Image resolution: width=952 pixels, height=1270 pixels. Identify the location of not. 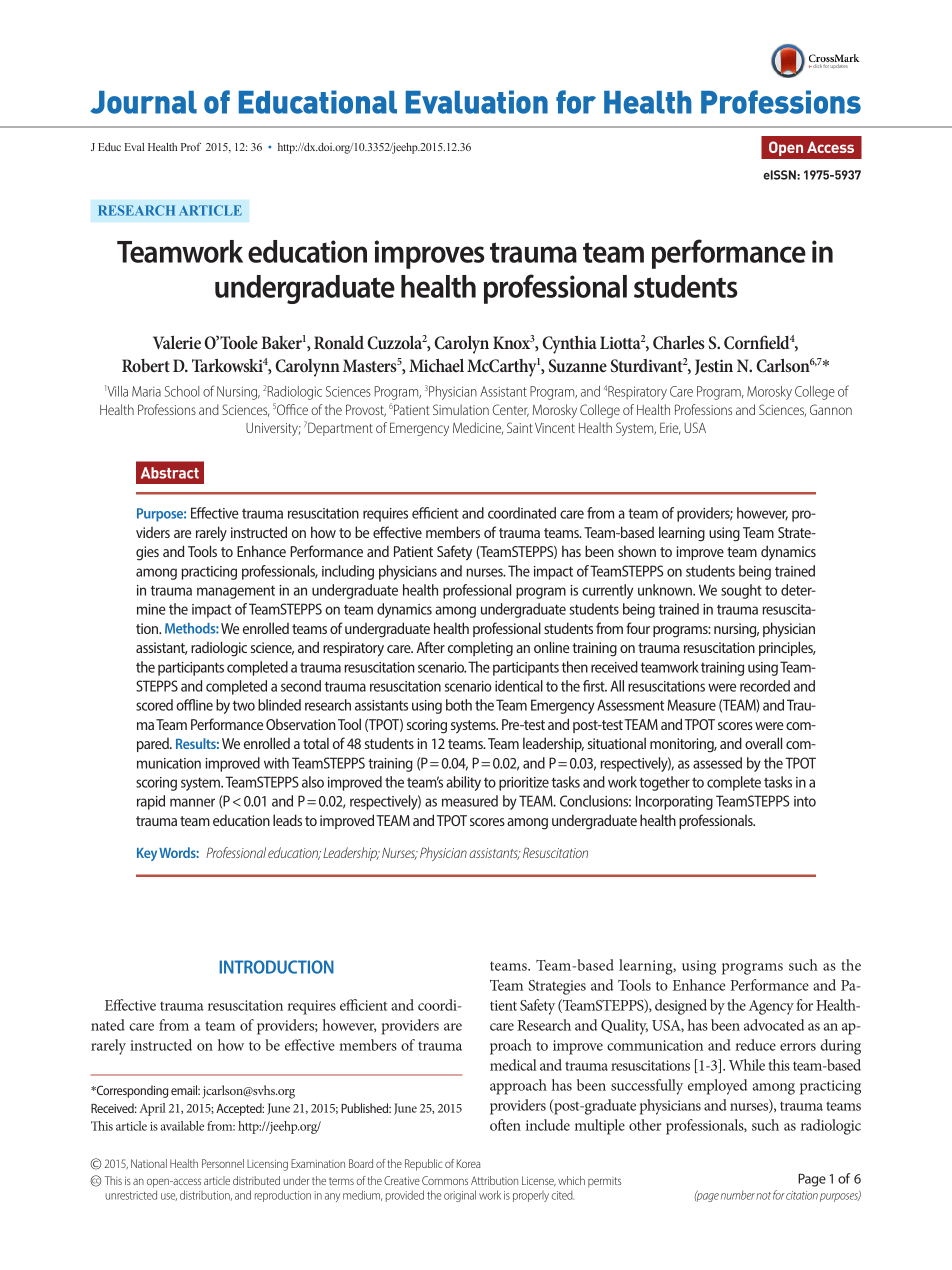
(763, 1196).
